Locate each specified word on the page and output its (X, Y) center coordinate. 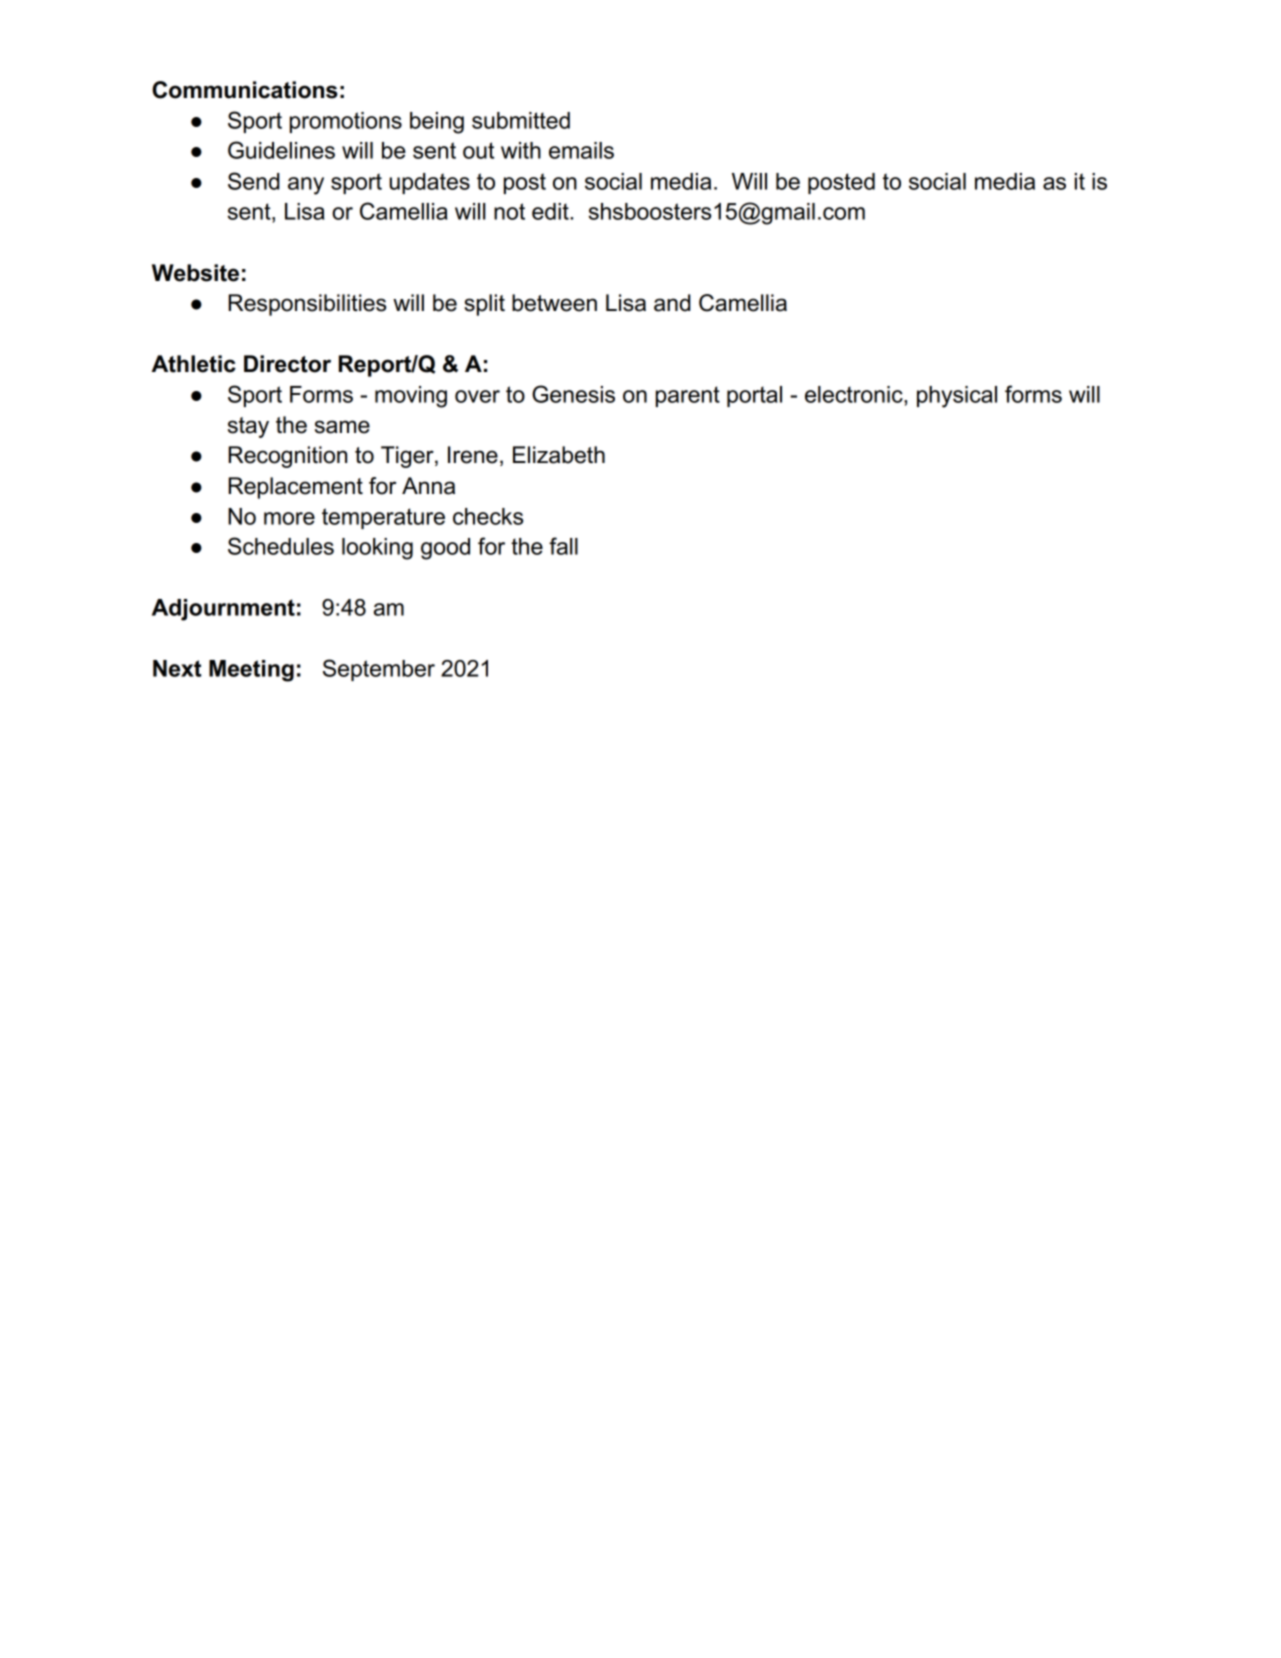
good (445, 549)
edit (551, 211)
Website (195, 273)
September (379, 670)
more (289, 518)
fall (563, 546)
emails (581, 150)
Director (287, 364)
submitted (521, 120)
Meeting (251, 671)
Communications (245, 90)
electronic (855, 394)
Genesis (573, 394)
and (672, 303)
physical (957, 397)
